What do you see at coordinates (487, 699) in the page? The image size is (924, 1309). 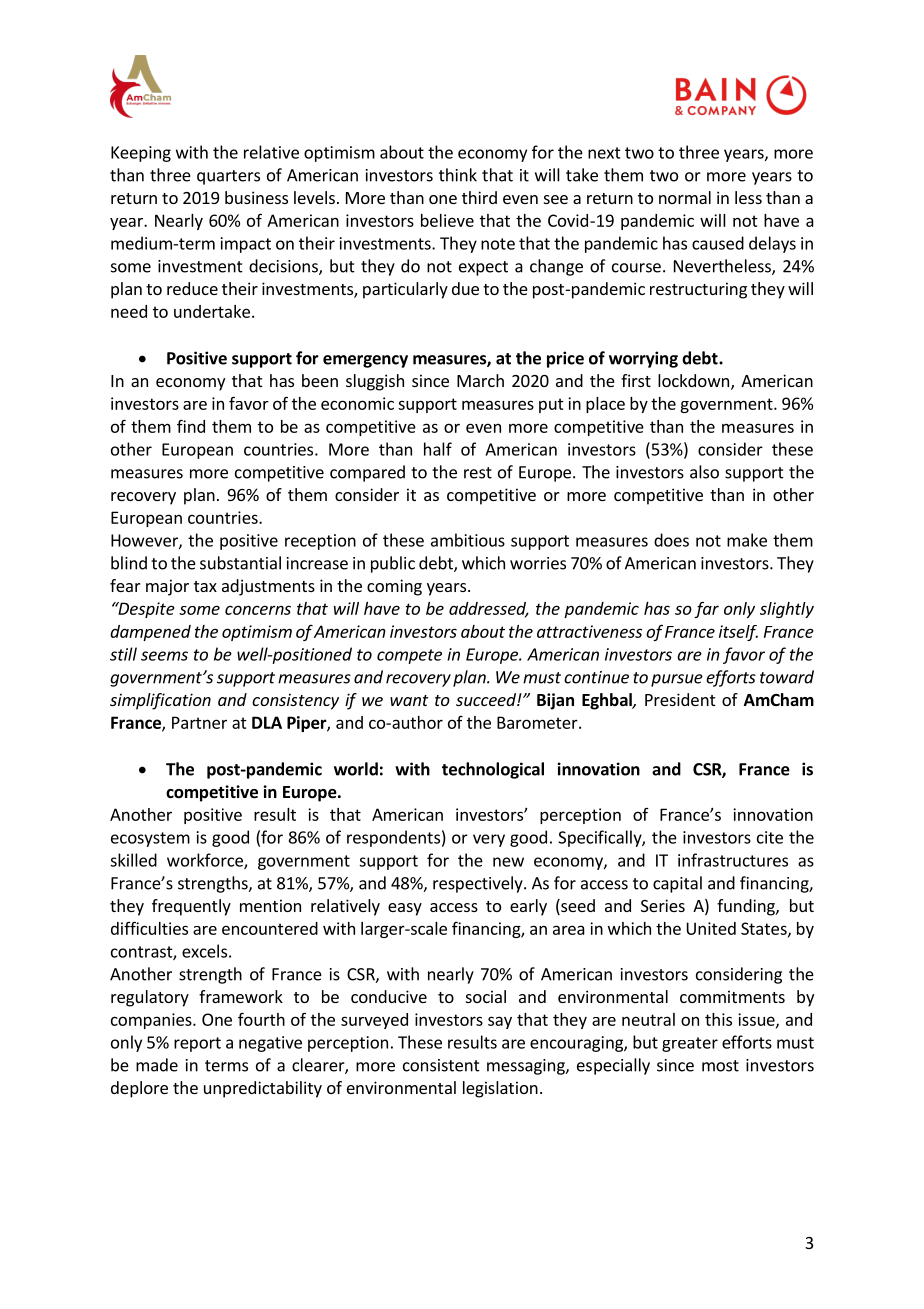 I see `succeed` at bounding box center [487, 699].
